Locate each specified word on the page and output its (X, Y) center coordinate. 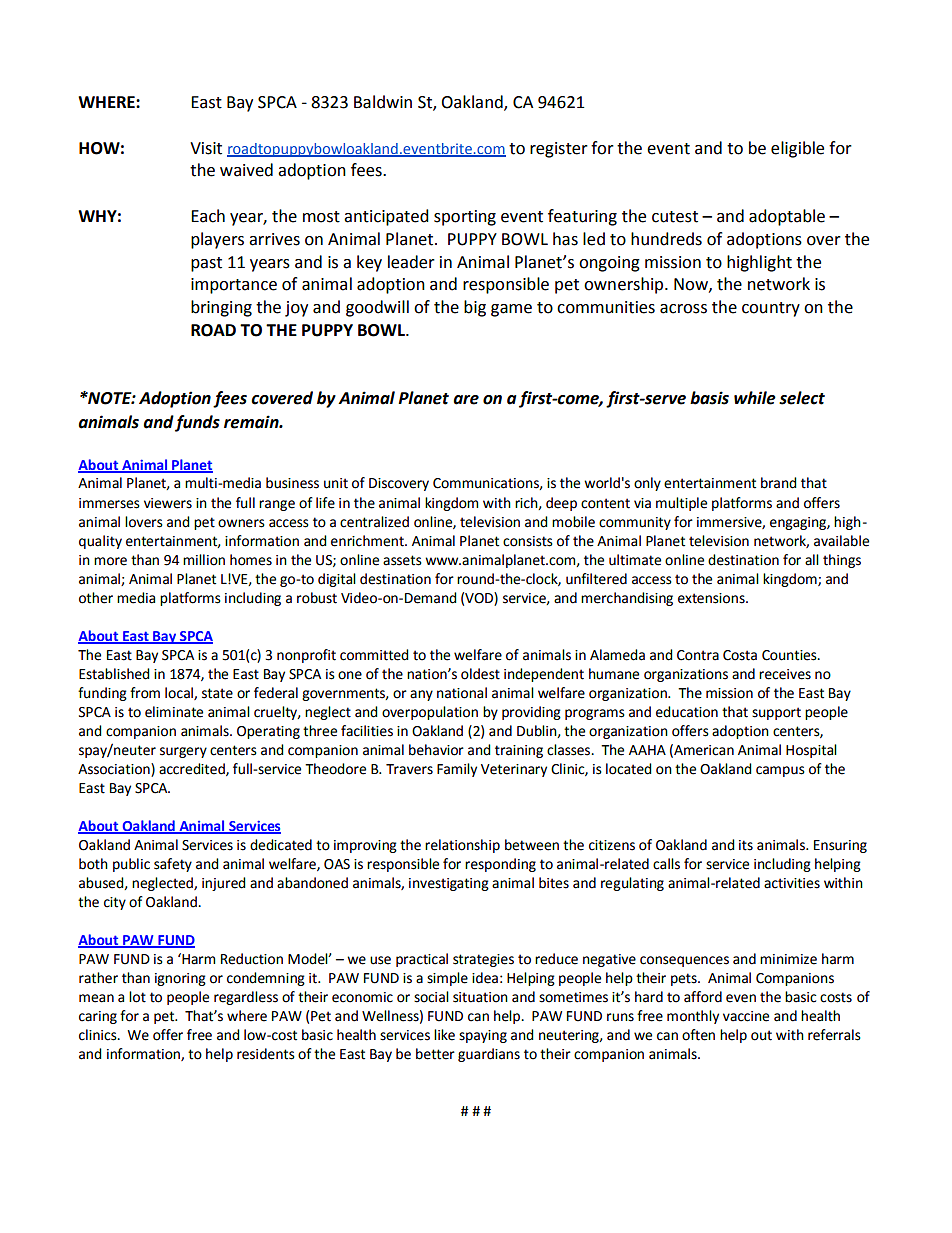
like (444, 1035)
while (755, 398)
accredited (193, 769)
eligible (797, 149)
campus (780, 771)
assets (402, 560)
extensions (712, 598)
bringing (221, 308)
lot (137, 997)
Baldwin (383, 102)
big (475, 308)
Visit (206, 148)
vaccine (746, 1016)
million (204, 560)
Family (457, 770)
